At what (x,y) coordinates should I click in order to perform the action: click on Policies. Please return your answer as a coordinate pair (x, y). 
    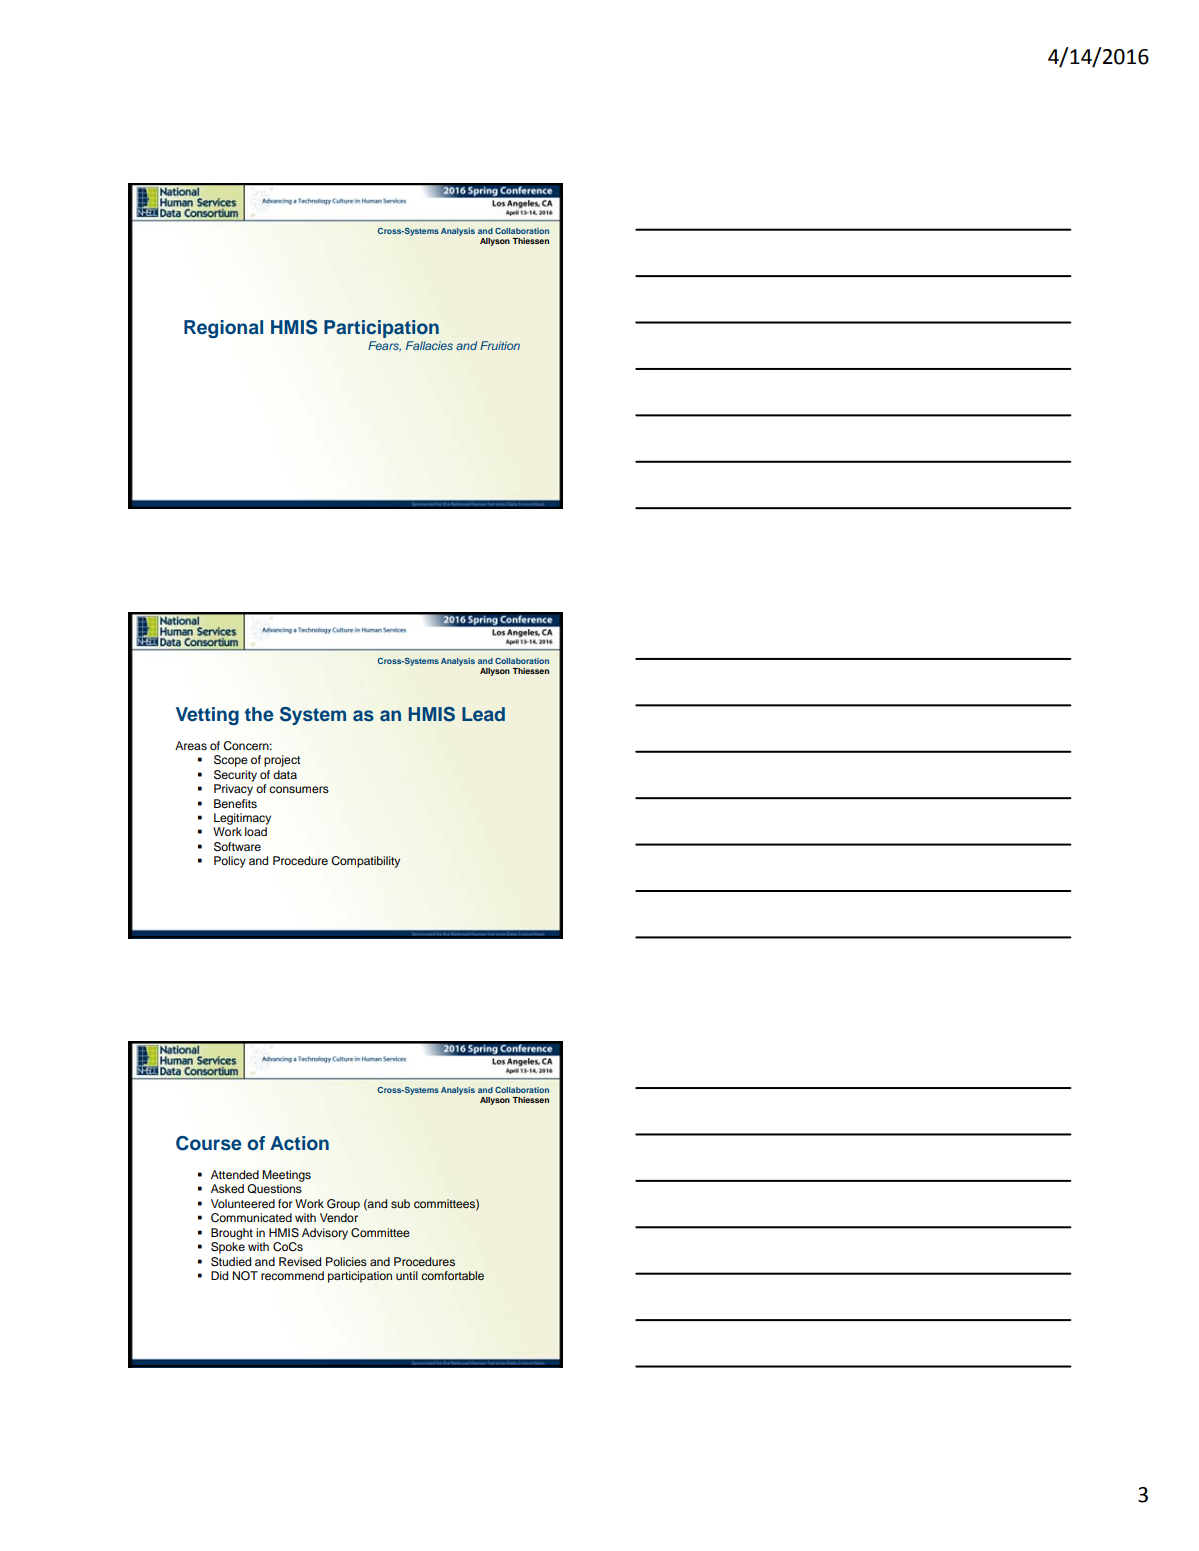
    Looking at the image, I should click on (346, 1261).
